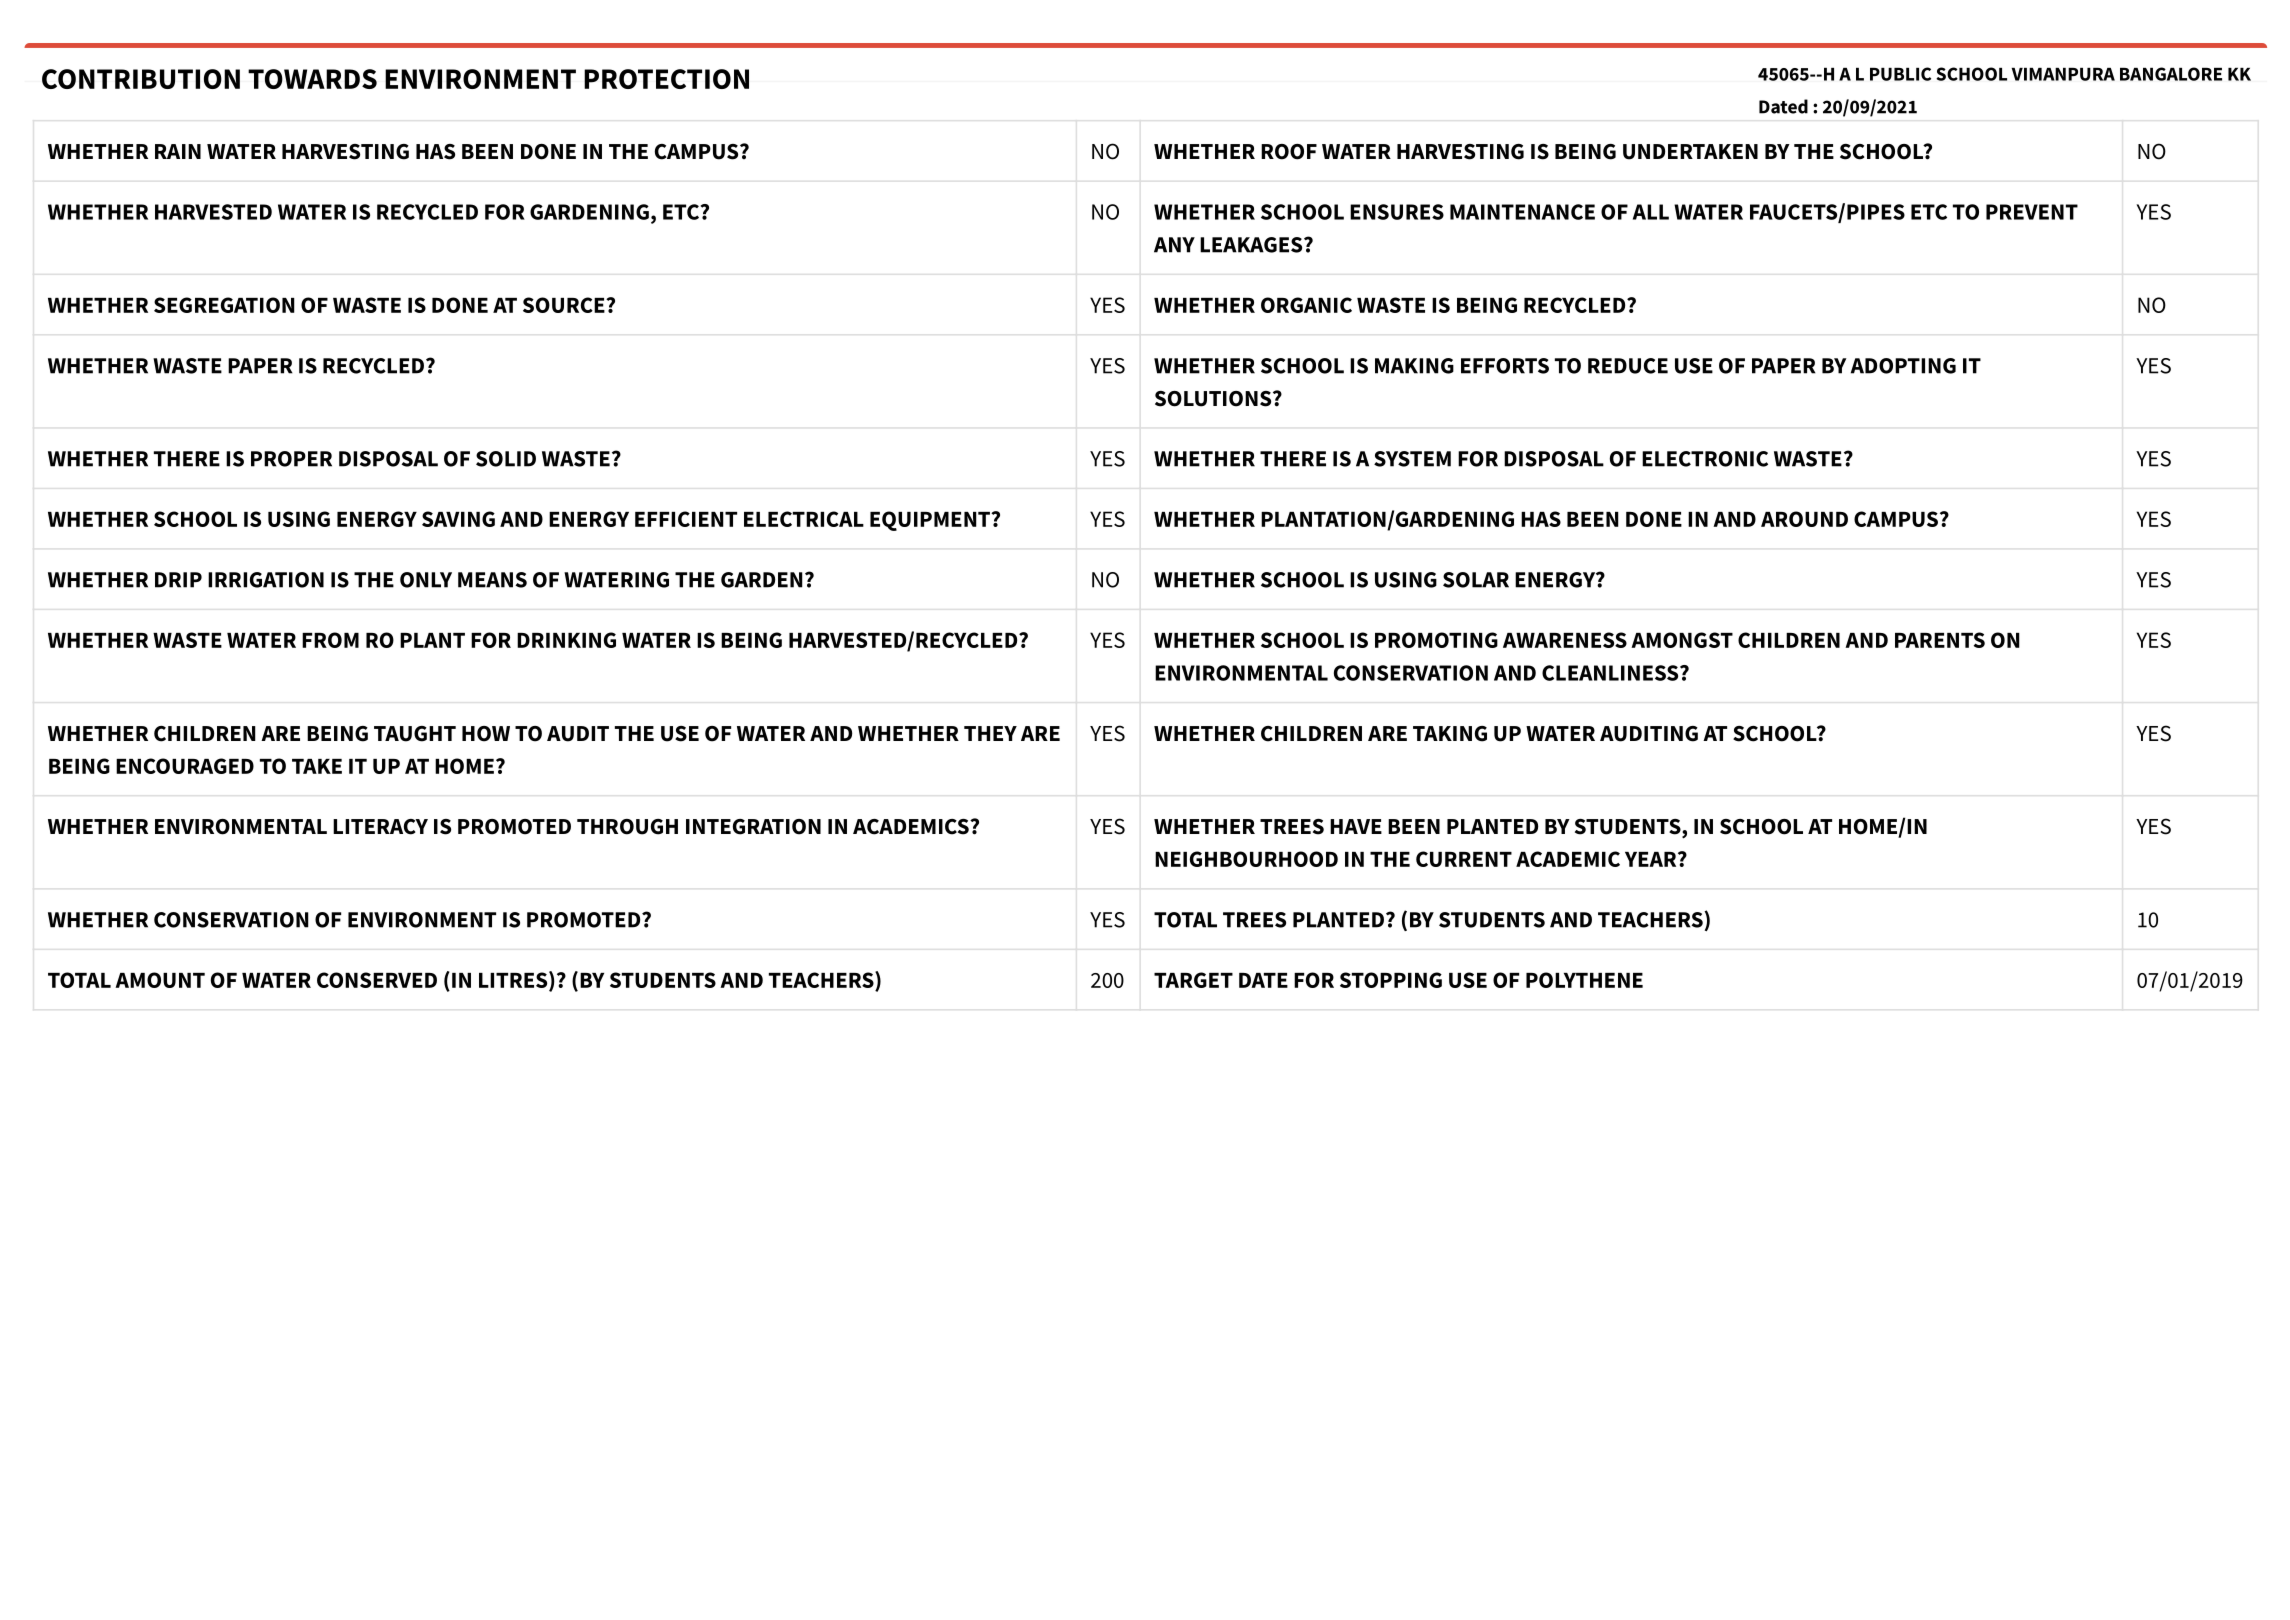 The image size is (2290, 1620). Describe the element at coordinates (224, 305) in the screenshot. I see `SEGREGATION` at that location.
